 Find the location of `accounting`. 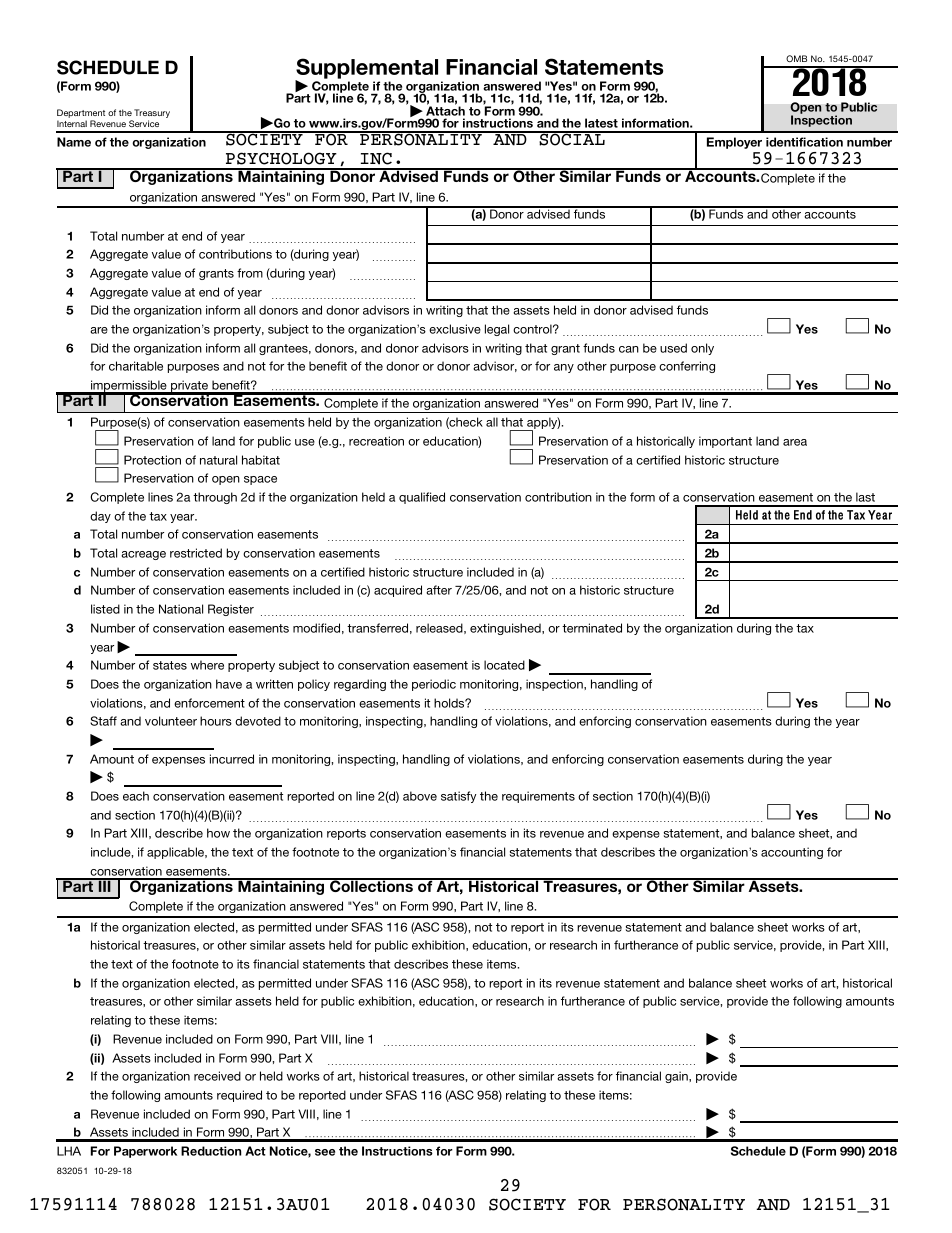

accounting is located at coordinates (792, 853).
